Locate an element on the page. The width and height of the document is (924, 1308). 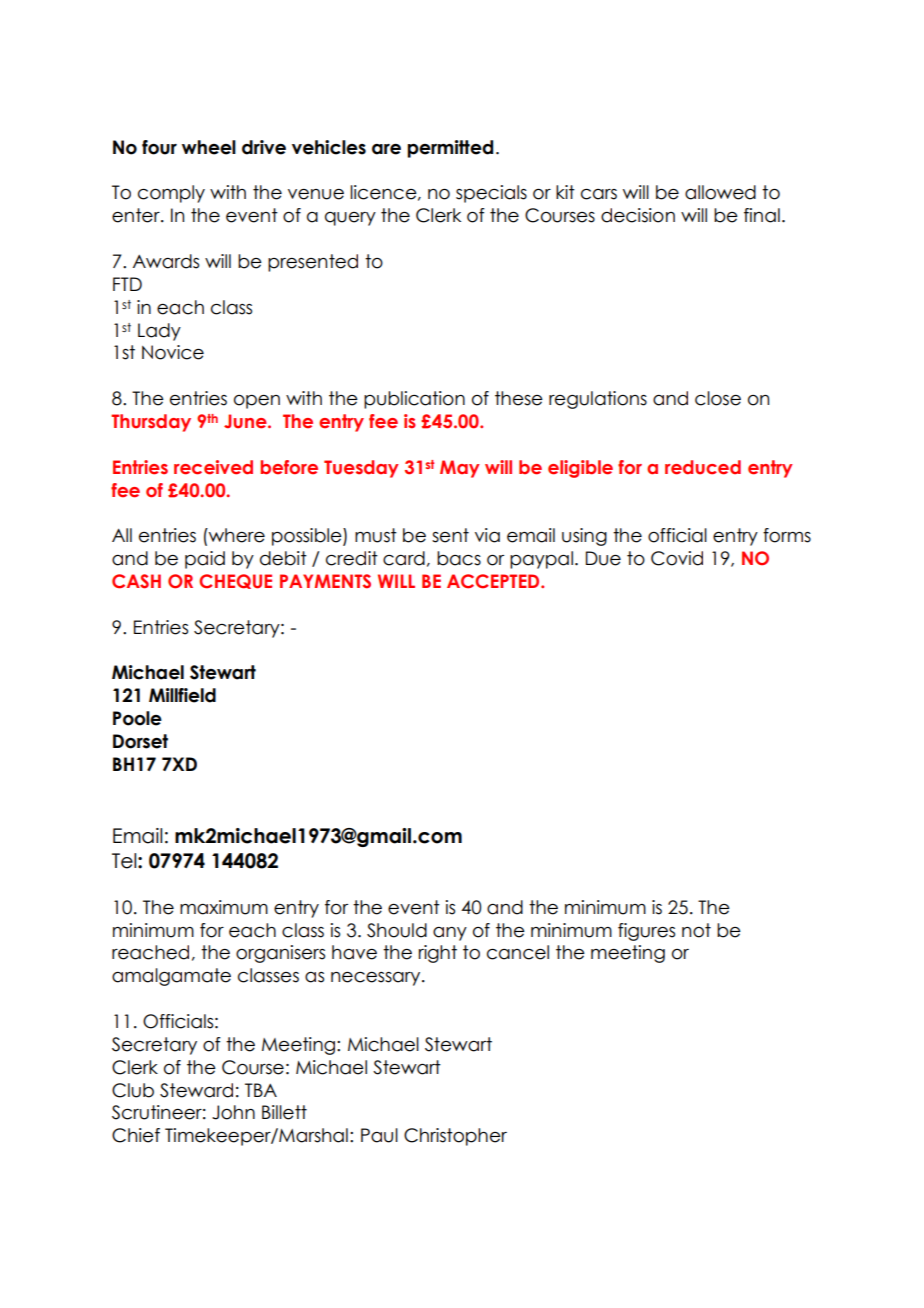
allowed is located at coordinates (720, 192).
